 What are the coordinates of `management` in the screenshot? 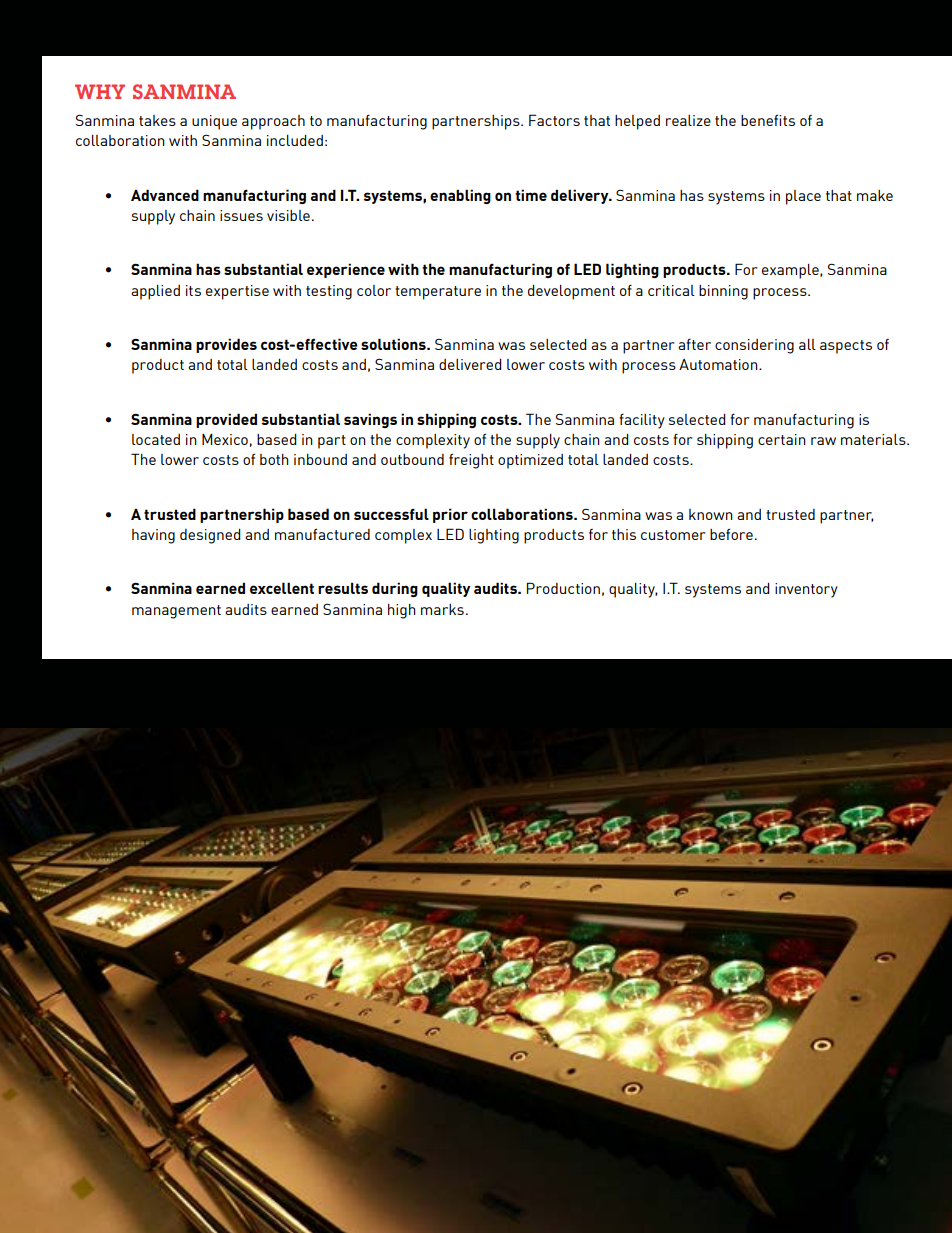 It's located at (176, 612).
